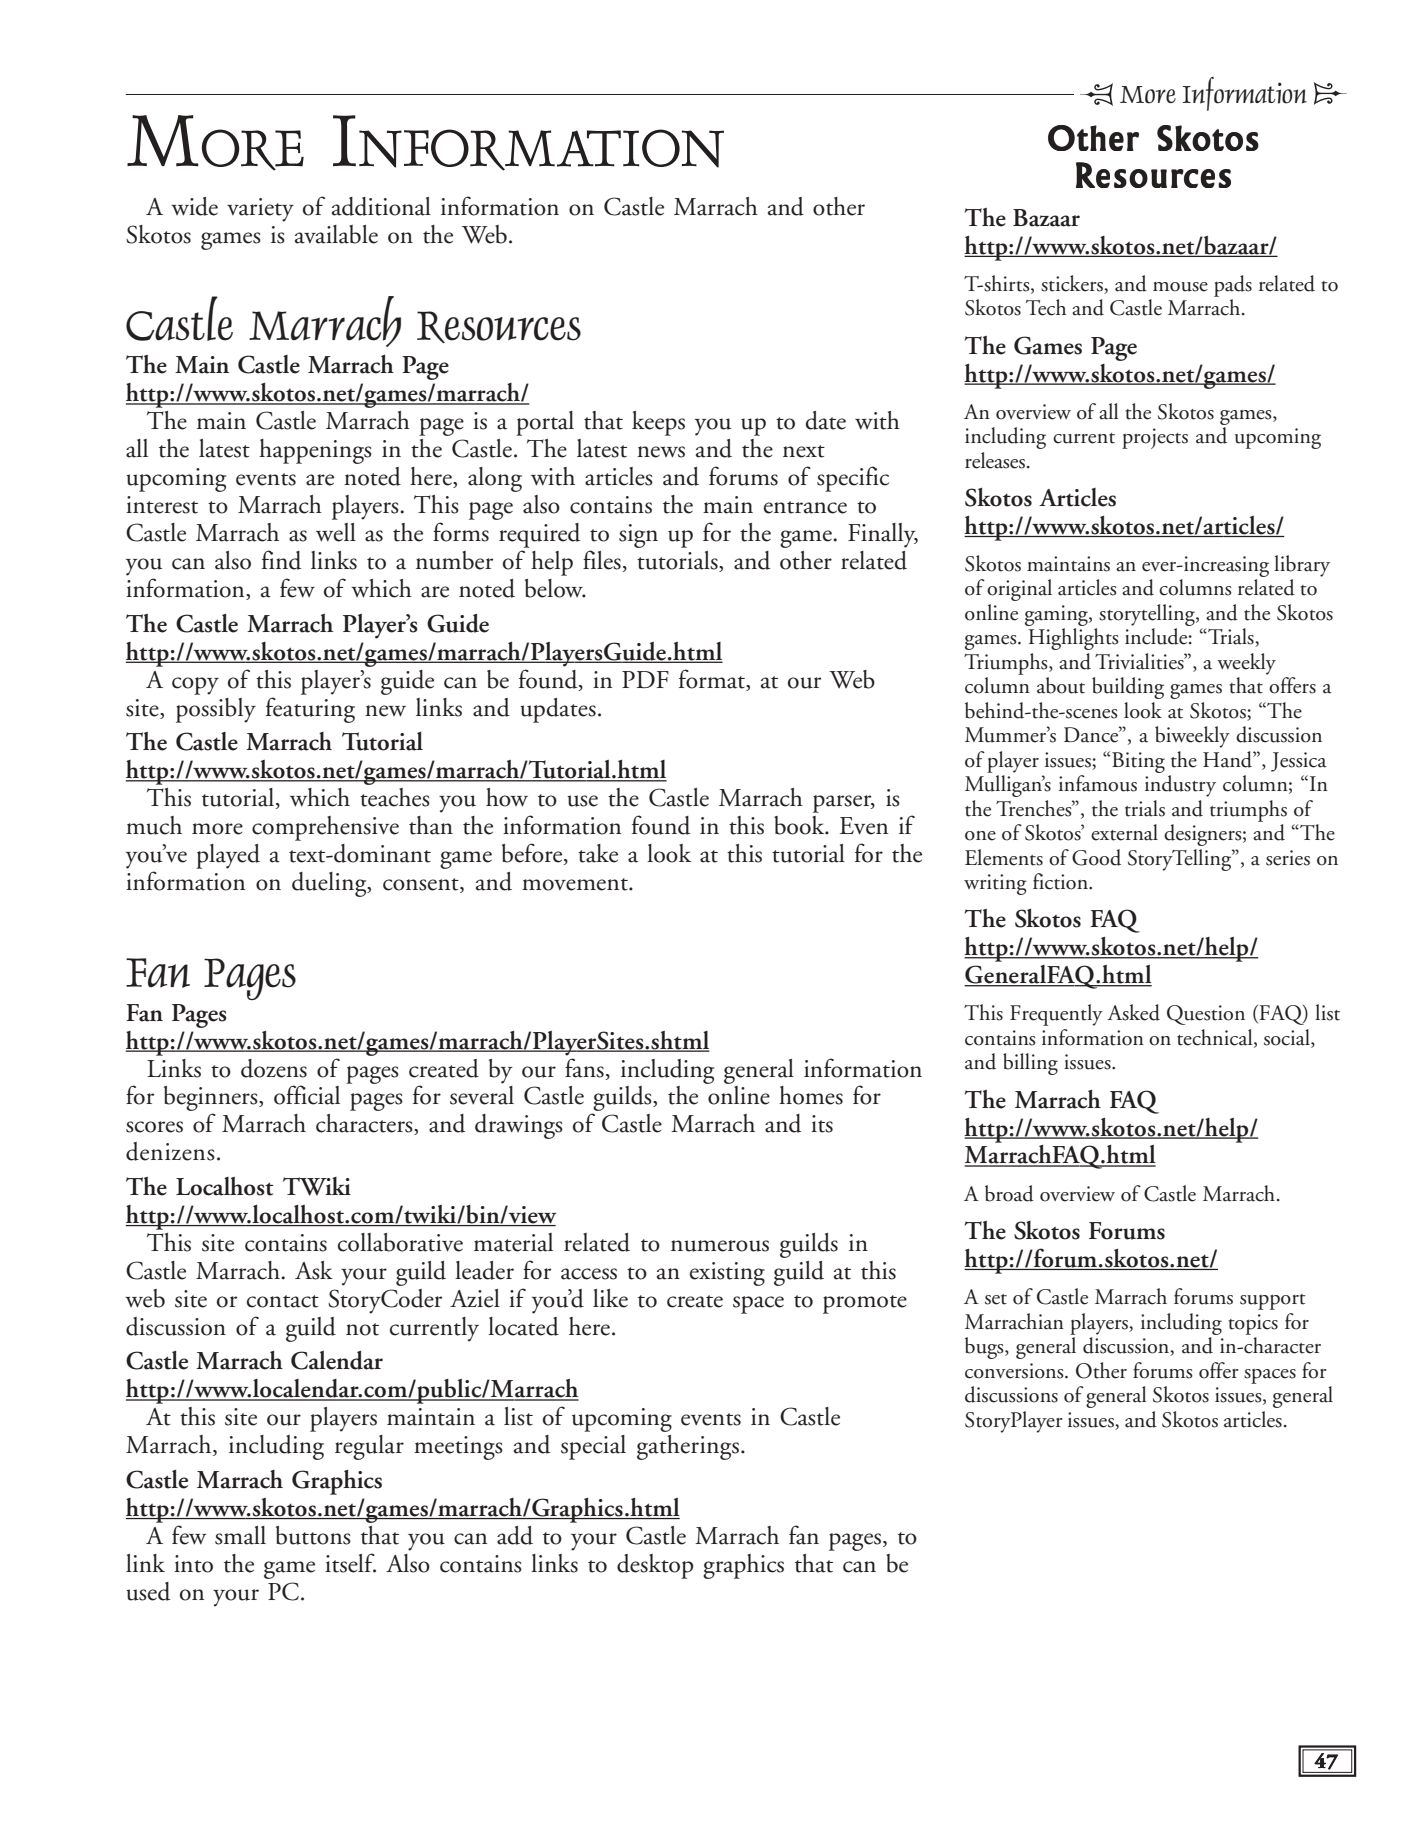 This screenshot has width=1426, height=1845. What do you see at coordinates (811, 1095) in the screenshot?
I see `homes` at bounding box center [811, 1095].
